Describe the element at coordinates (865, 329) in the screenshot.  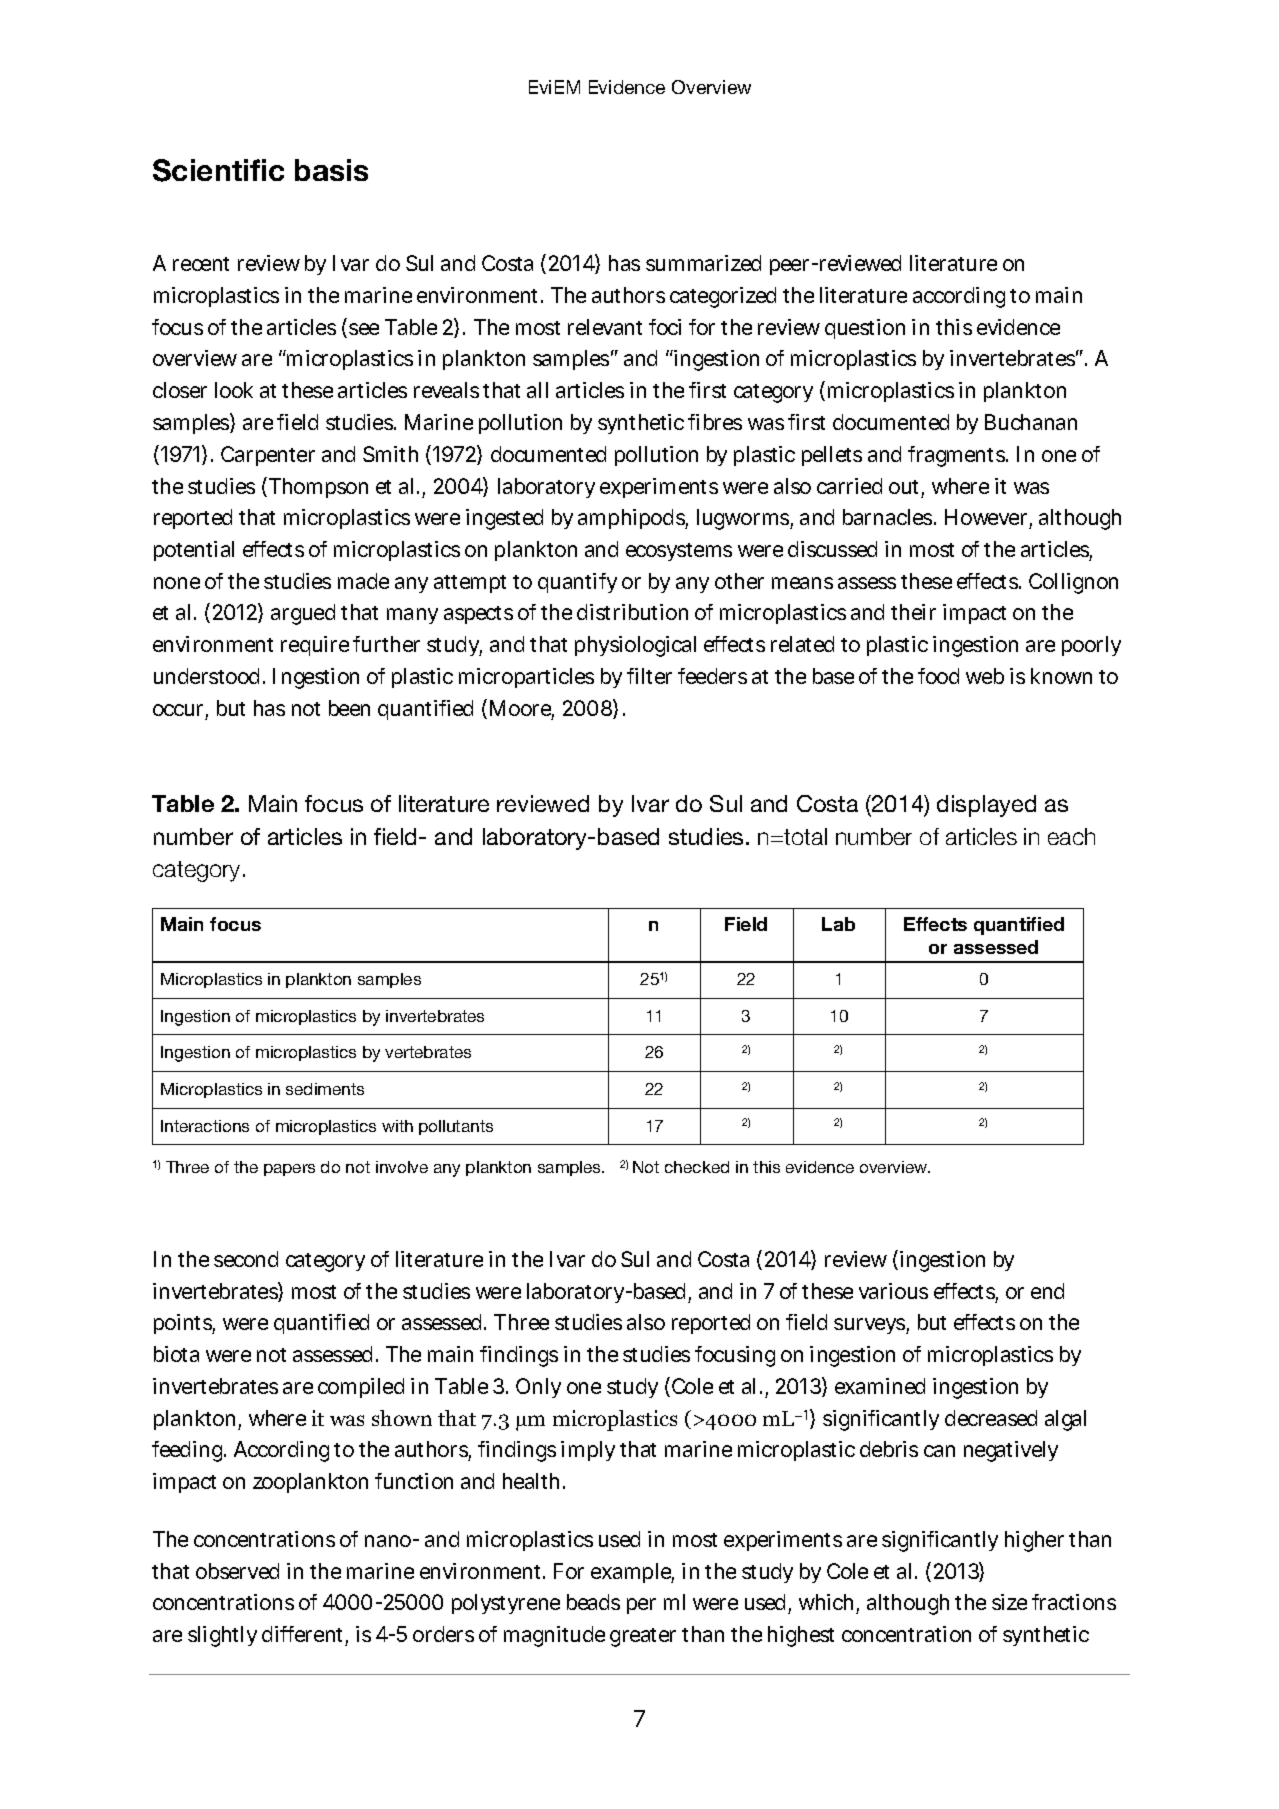
I see `question` at that location.
